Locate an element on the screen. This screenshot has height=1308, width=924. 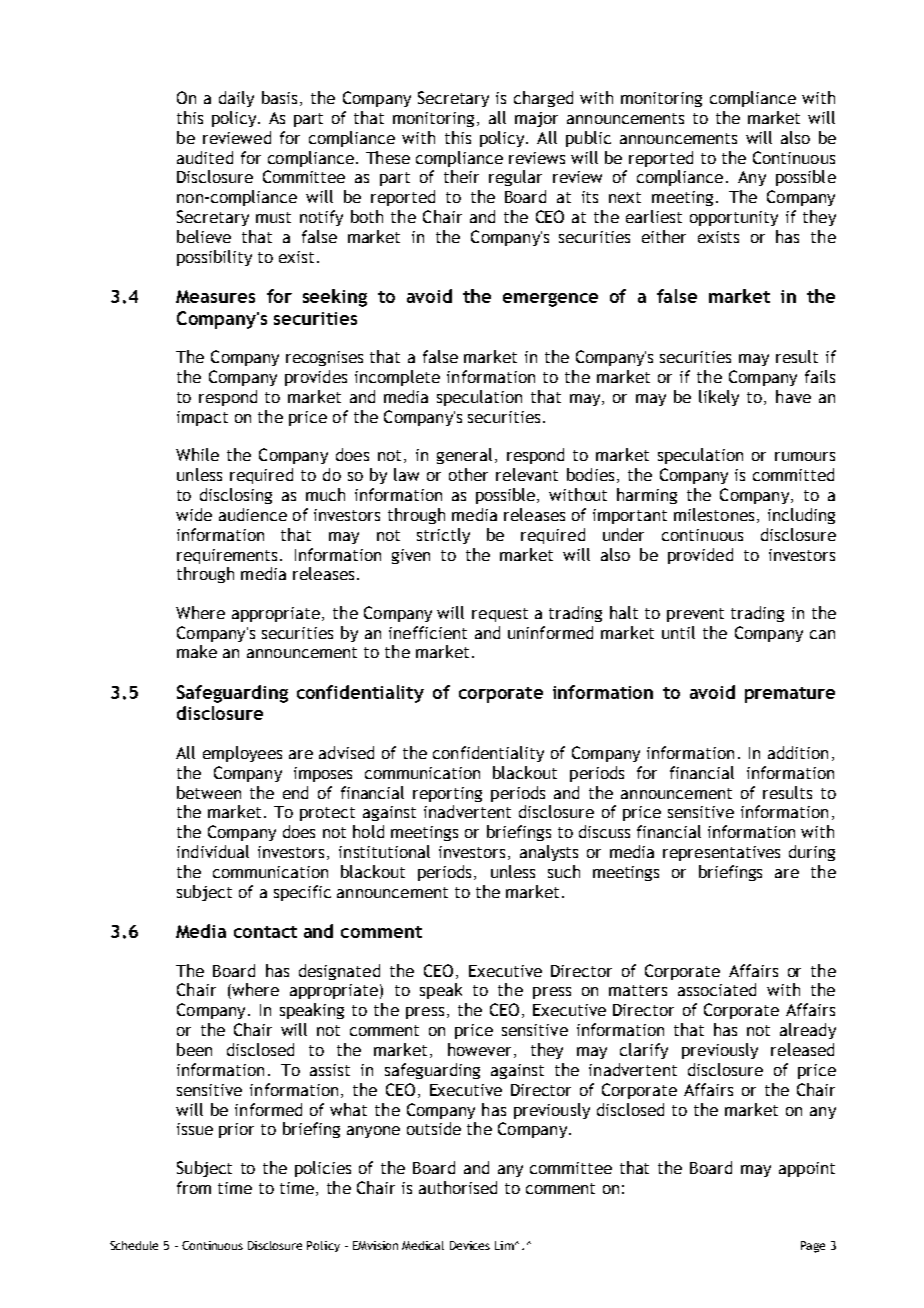
milestones is located at coordinates (714, 514).
